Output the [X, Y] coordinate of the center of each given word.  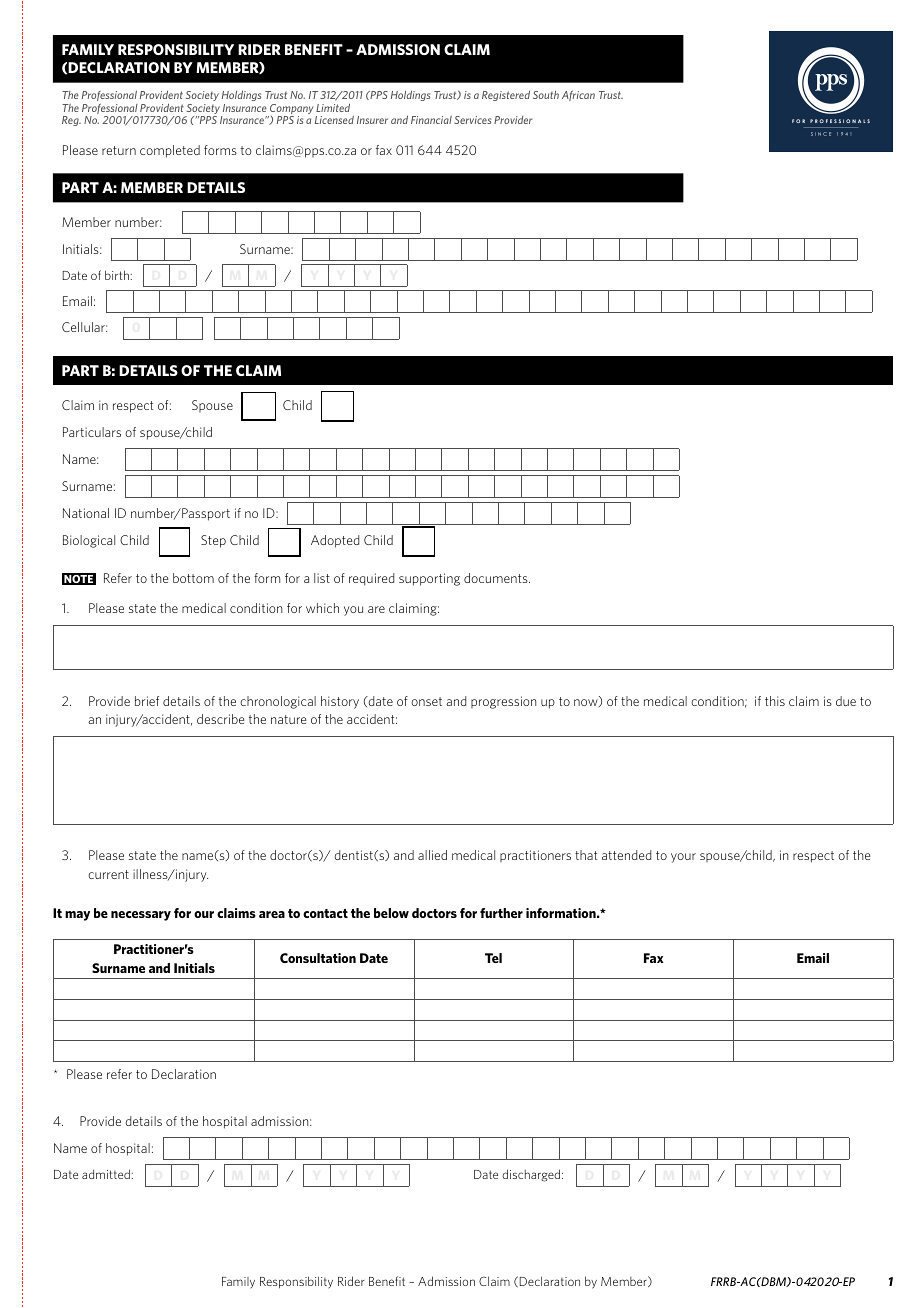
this [775, 701]
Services [472, 120]
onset [426, 701]
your [683, 858]
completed [170, 151]
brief [147, 701]
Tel [493, 958]
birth [117, 275]
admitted [106, 1174]
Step [213, 541]
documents [497, 578]
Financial [431, 120]
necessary [141, 916]
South [546, 95]
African [578, 96]
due [846, 701]
